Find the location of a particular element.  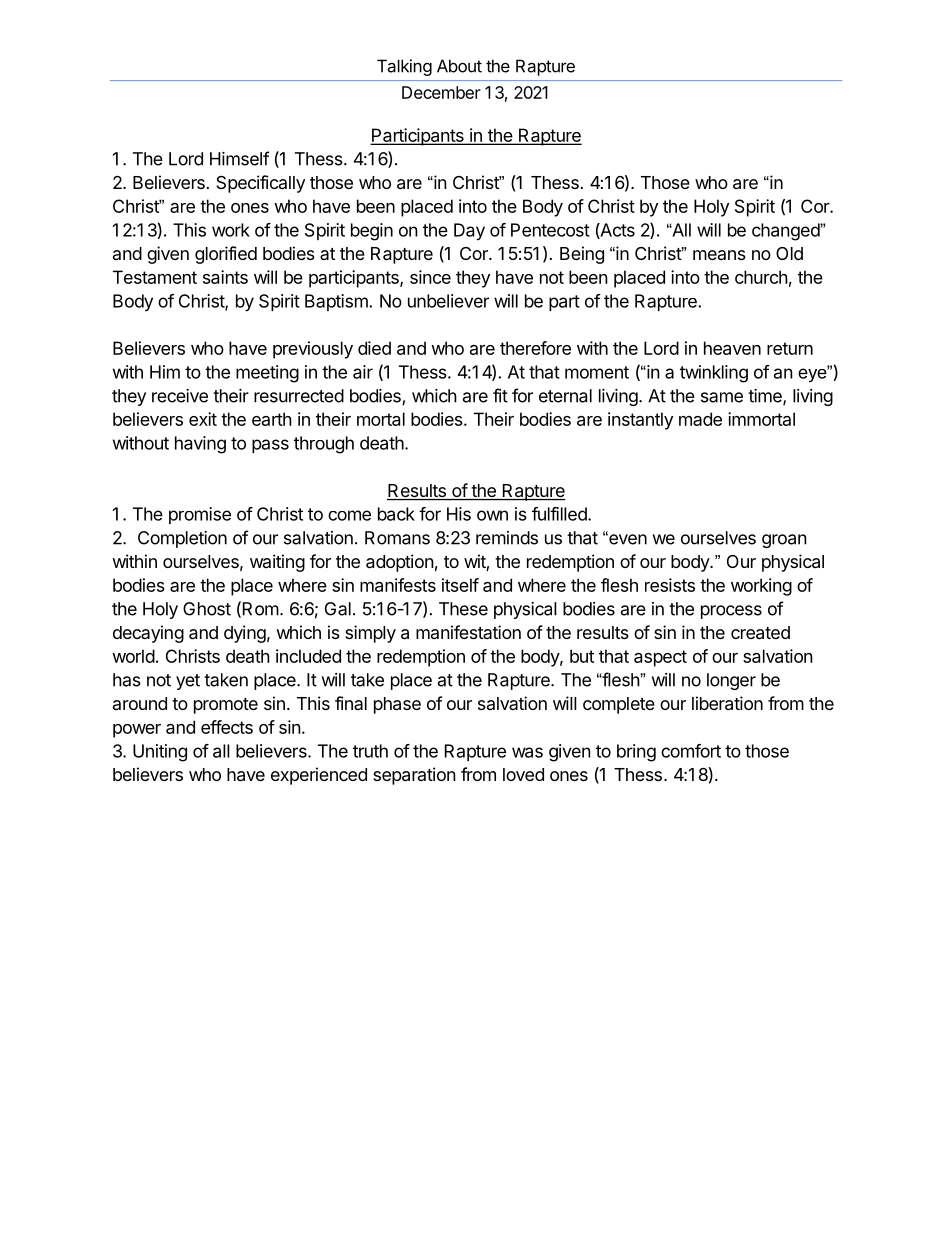

December is located at coordinates (441, 92).
